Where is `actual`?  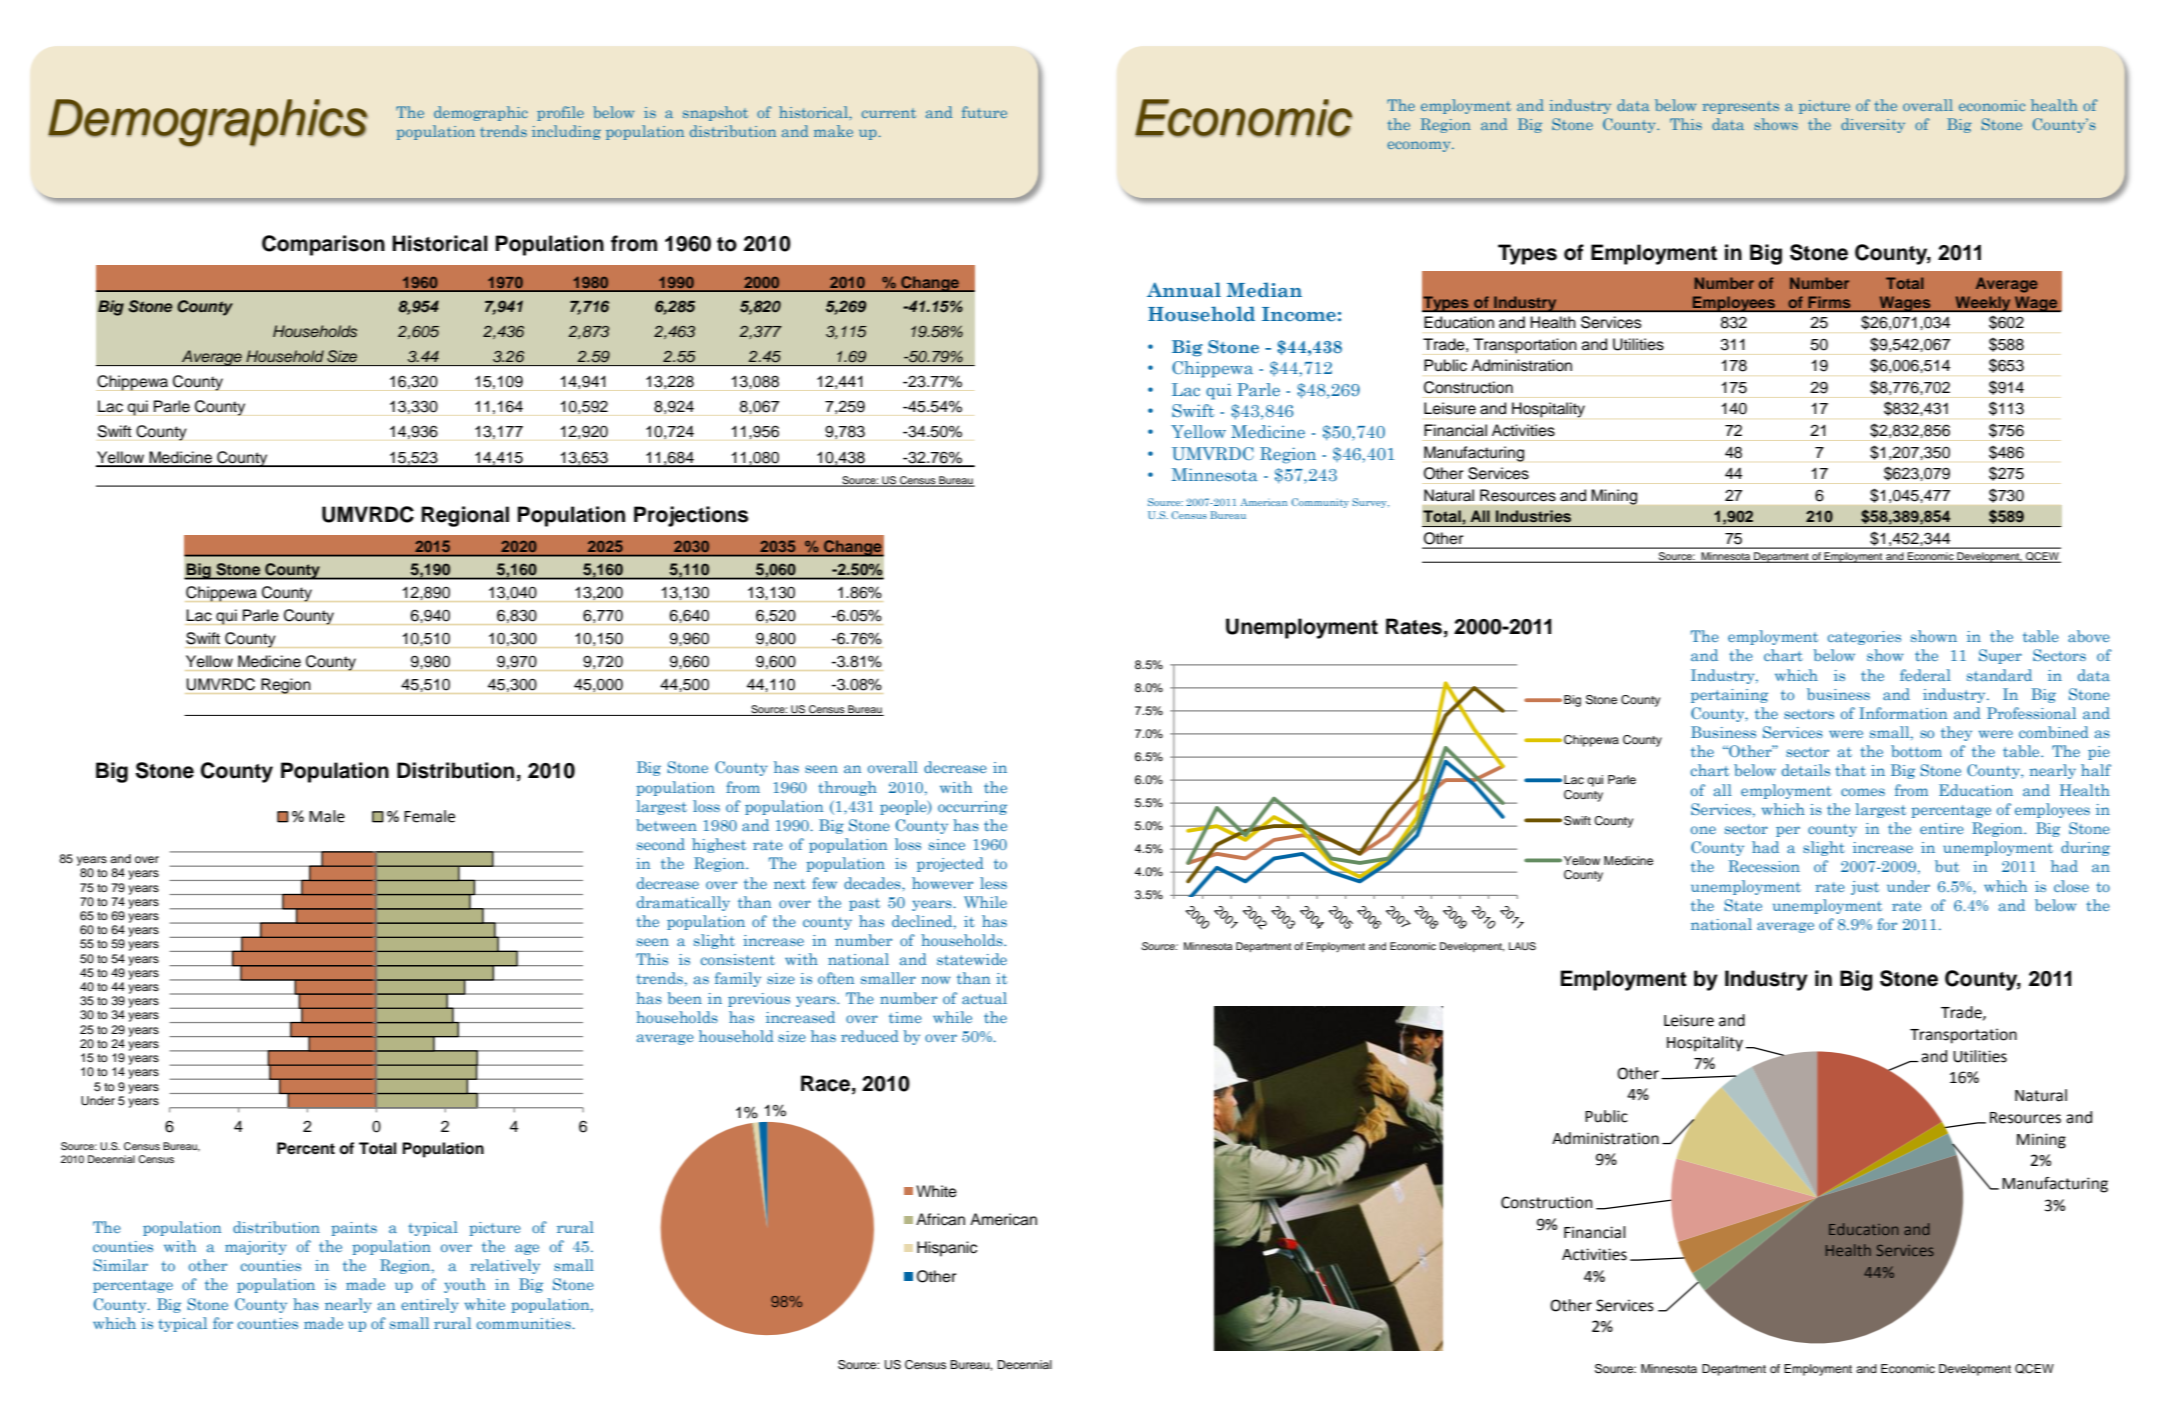
actual is located at coordinates (984, 998).
